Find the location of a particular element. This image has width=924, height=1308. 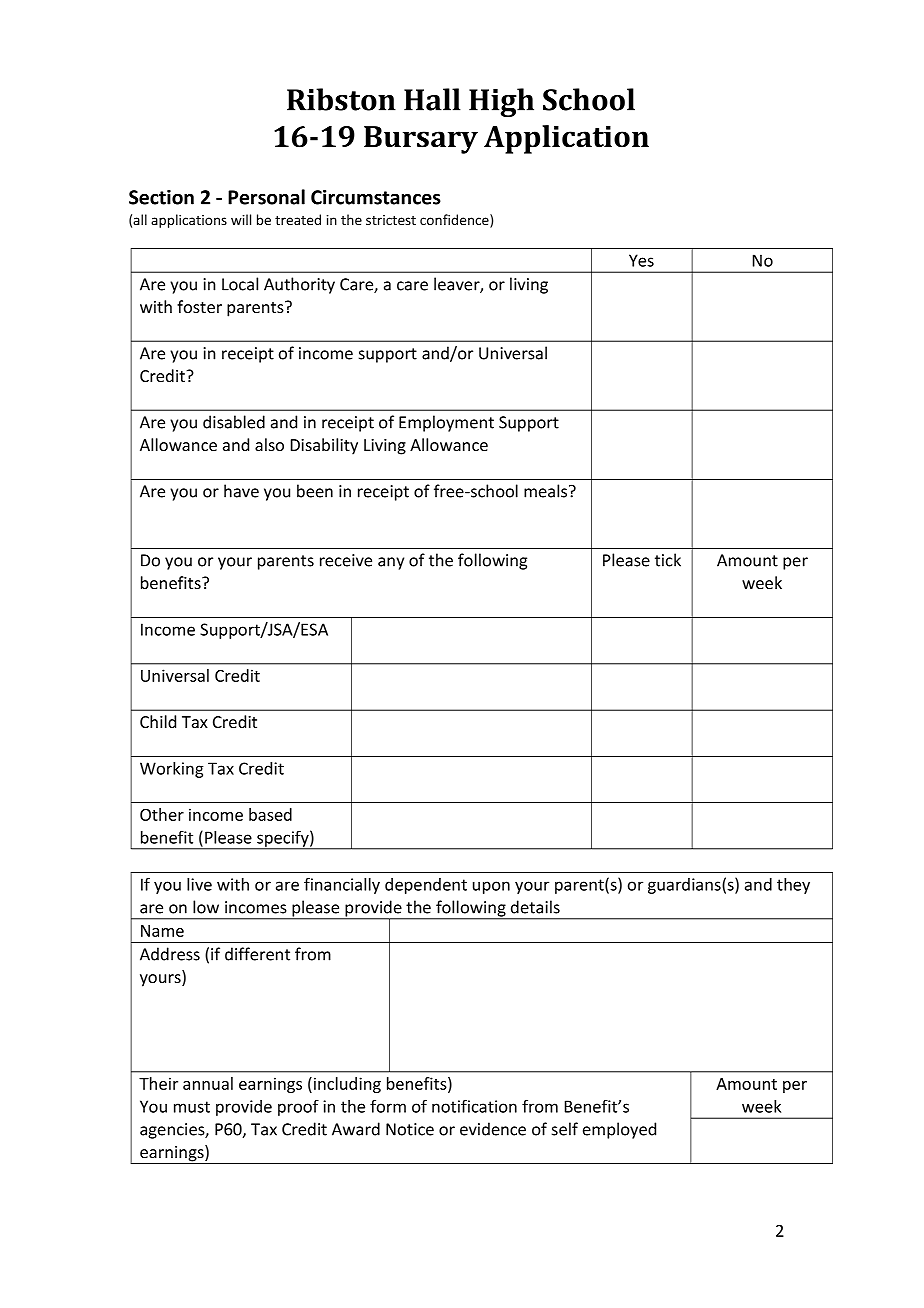

Yes is located at coordinates (641, 260).
